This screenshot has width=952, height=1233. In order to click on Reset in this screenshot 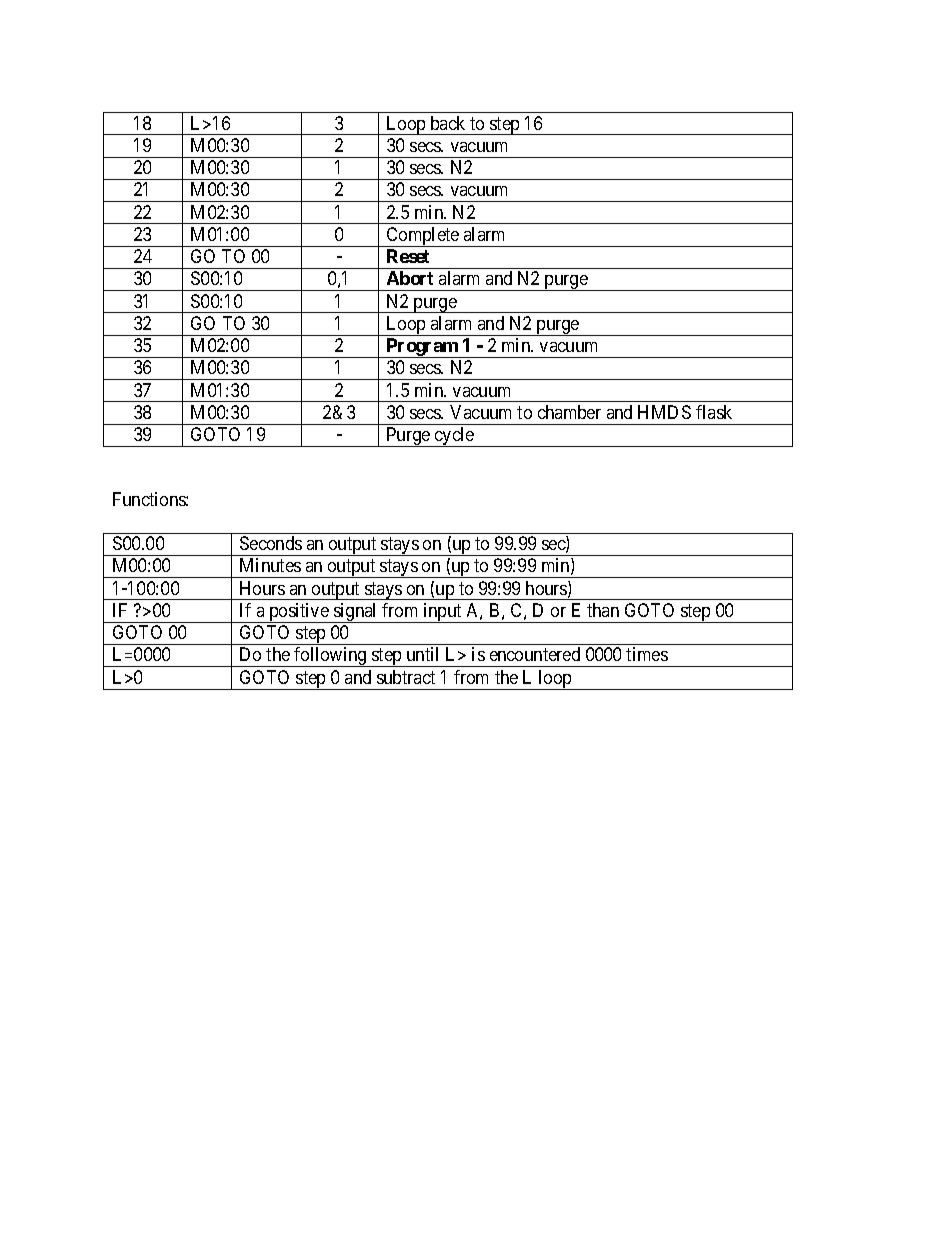, I will do `click(408, 256)`.
